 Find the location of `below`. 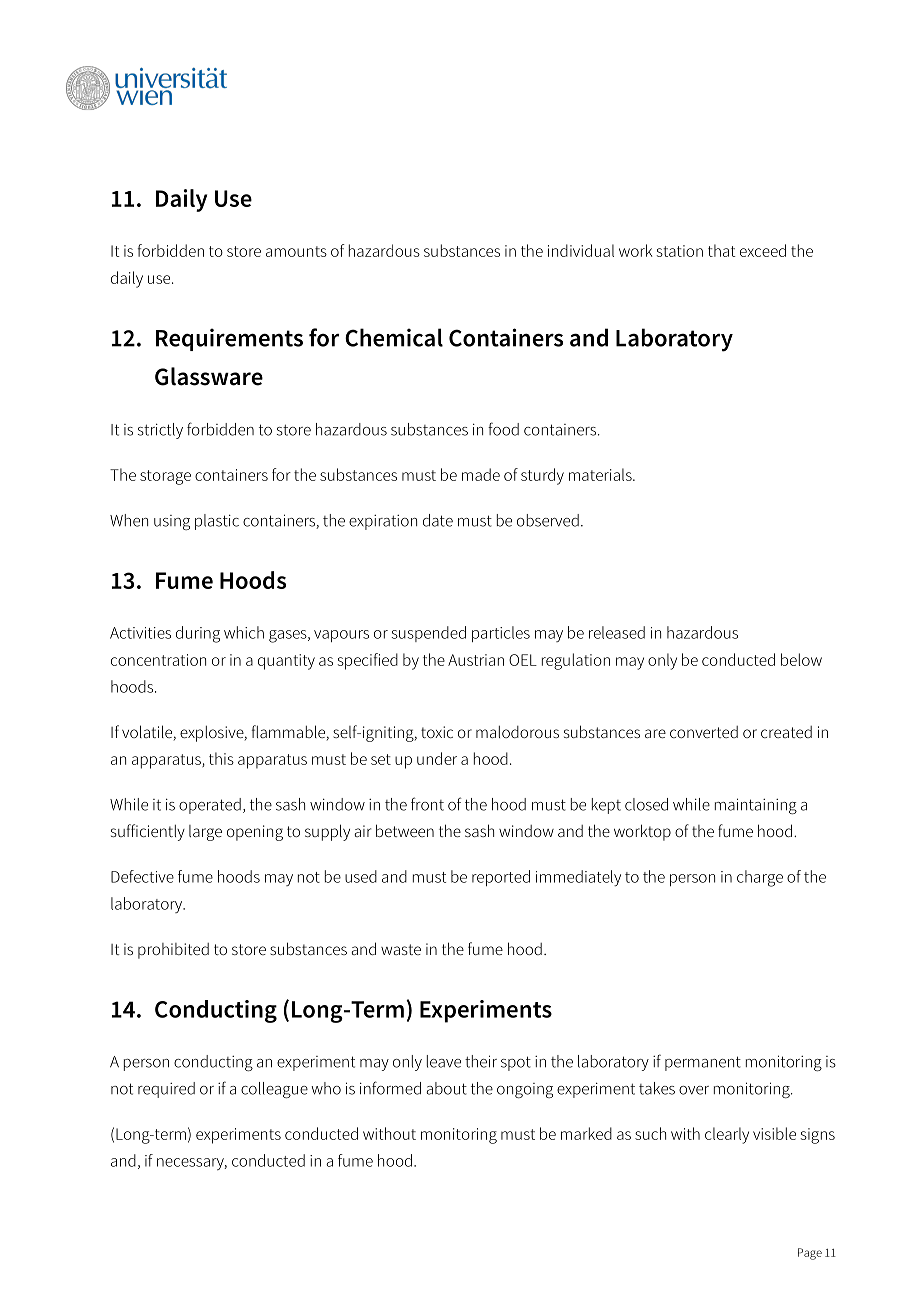

below is located at coordinates (801, 659).
